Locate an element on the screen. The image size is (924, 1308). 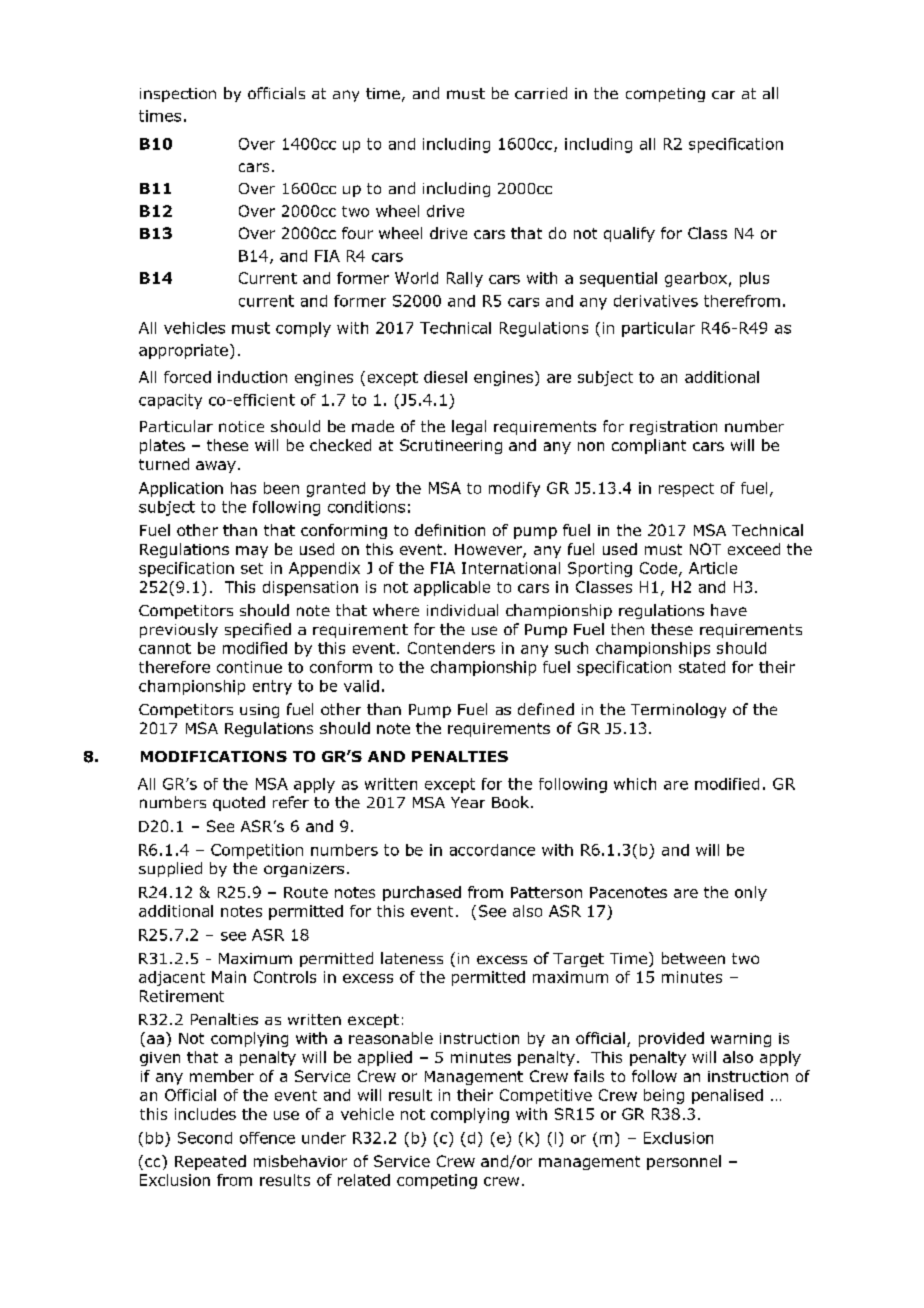
inspection is located at coordinates (178, 95).
